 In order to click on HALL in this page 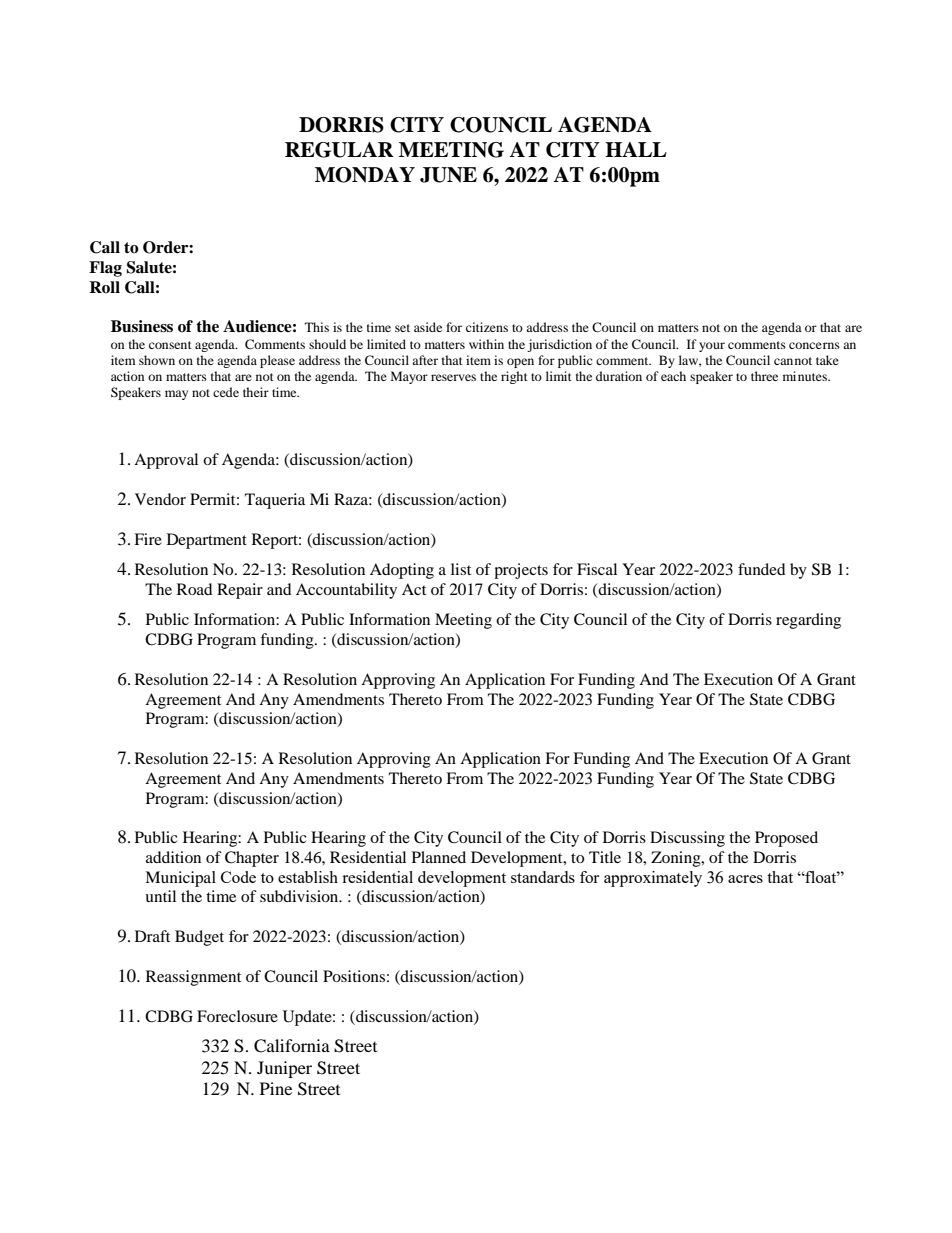, I will do `click(636, 149)`.
